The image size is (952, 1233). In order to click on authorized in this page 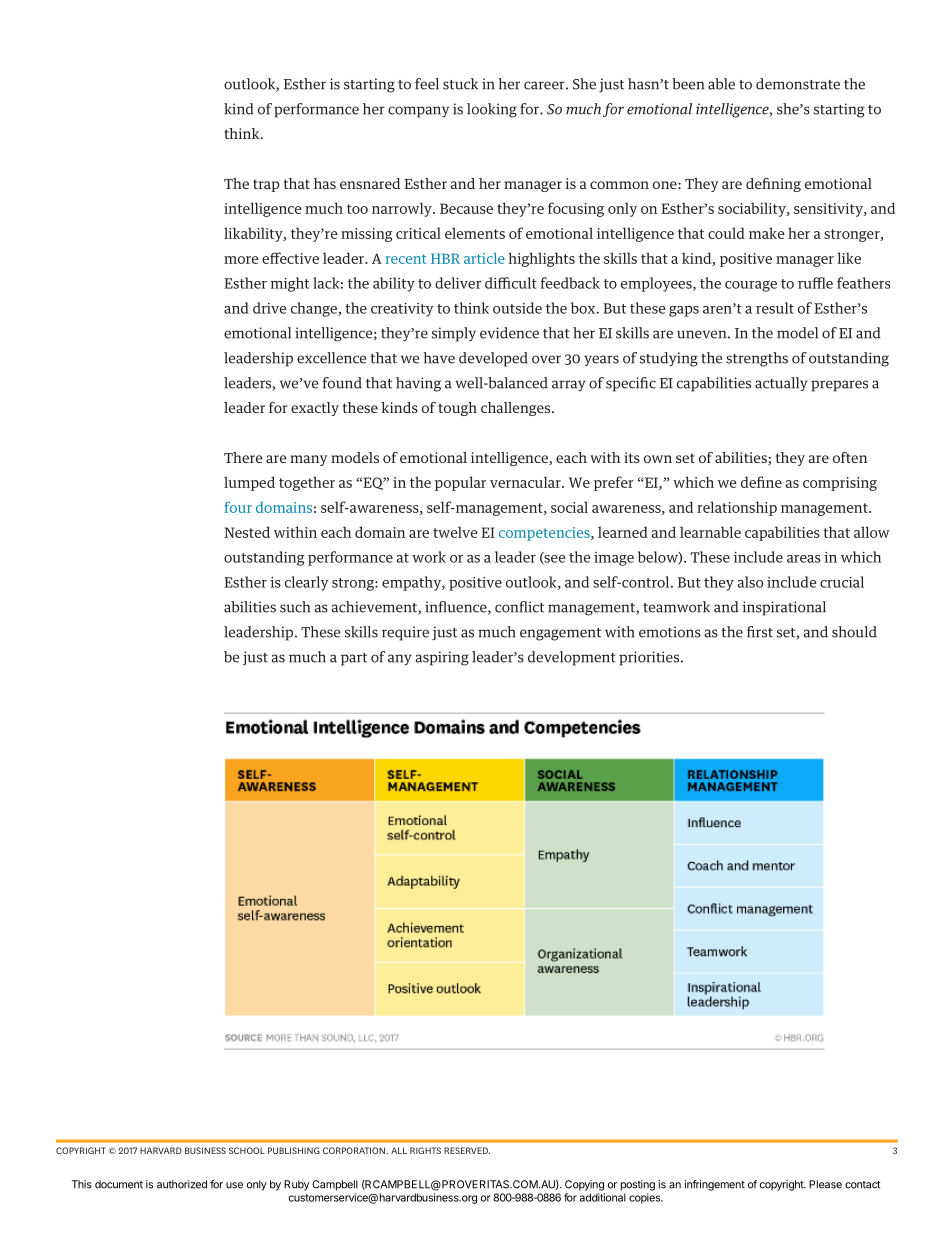, I will do `click(182, 1184)`.
